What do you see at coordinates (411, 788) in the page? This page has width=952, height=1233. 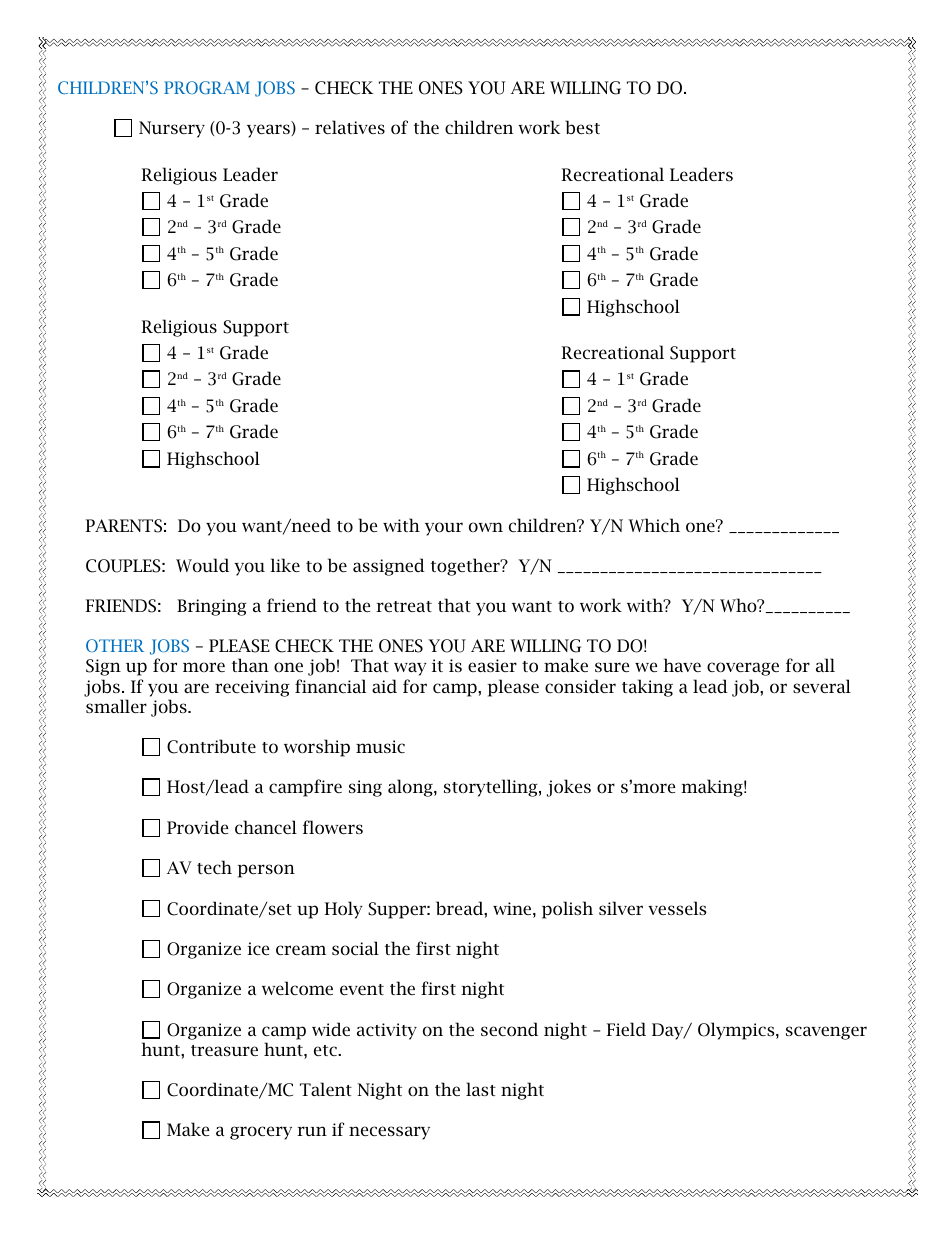 I see `along` at bounding box center [411, 788].
